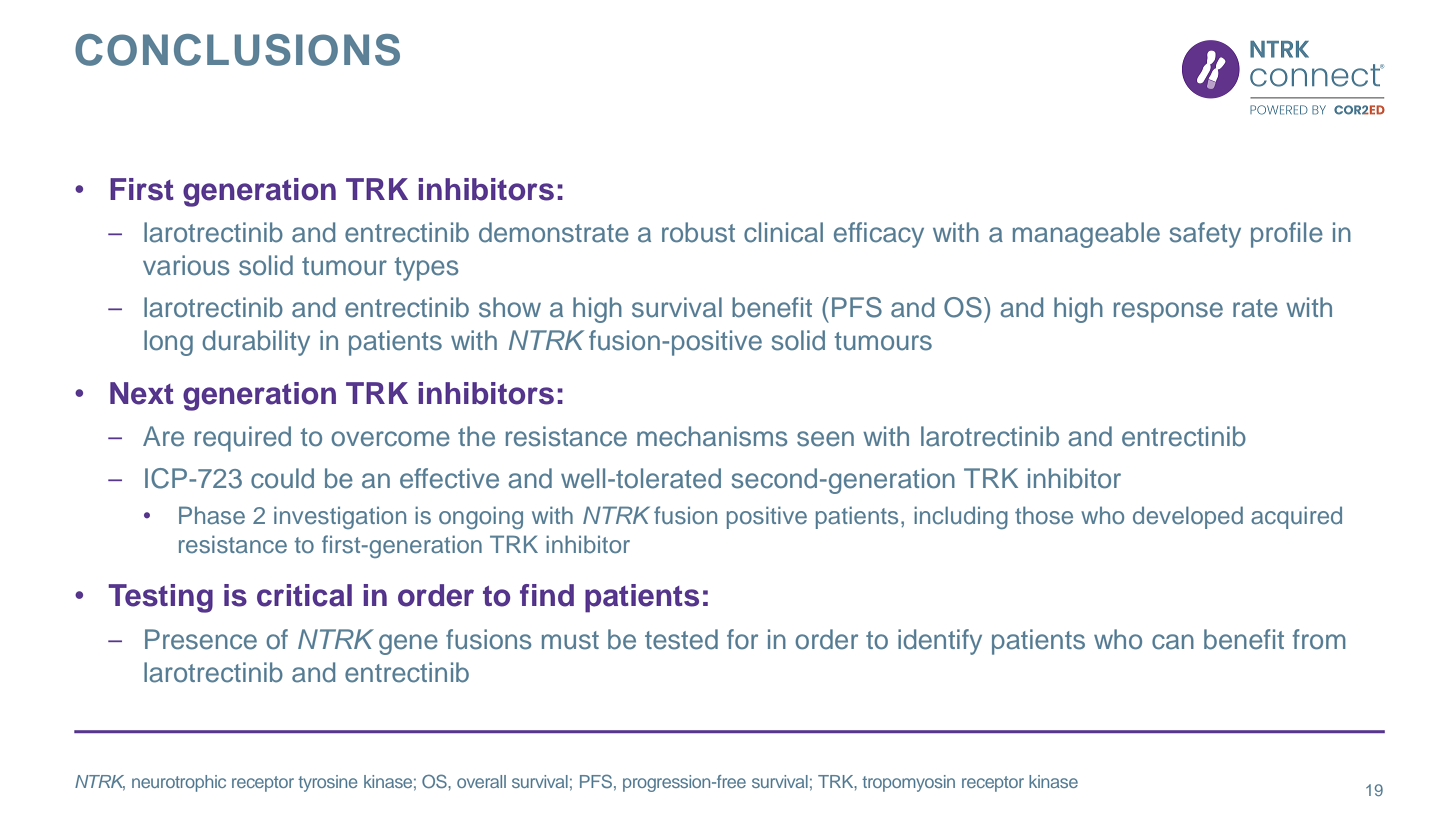  Describe the element at coordinates (186, 265) in the document. I see `various` at that location.
